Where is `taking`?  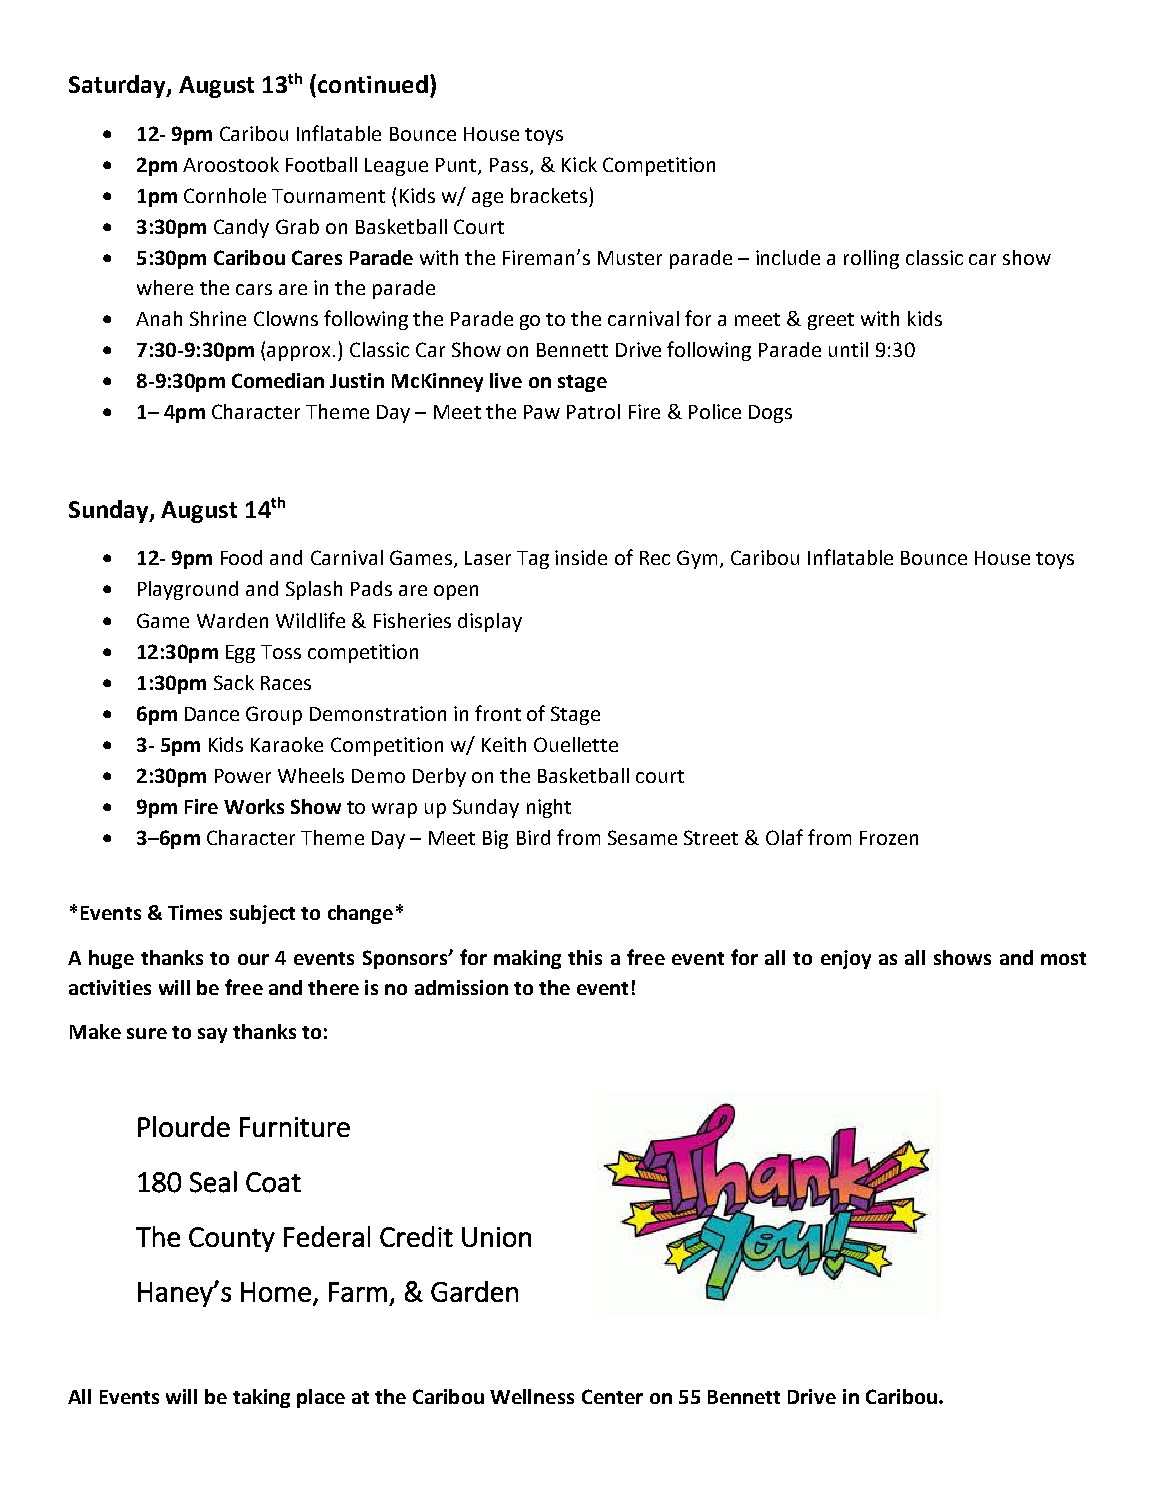 taking is located at coordinates (261, 1398).
